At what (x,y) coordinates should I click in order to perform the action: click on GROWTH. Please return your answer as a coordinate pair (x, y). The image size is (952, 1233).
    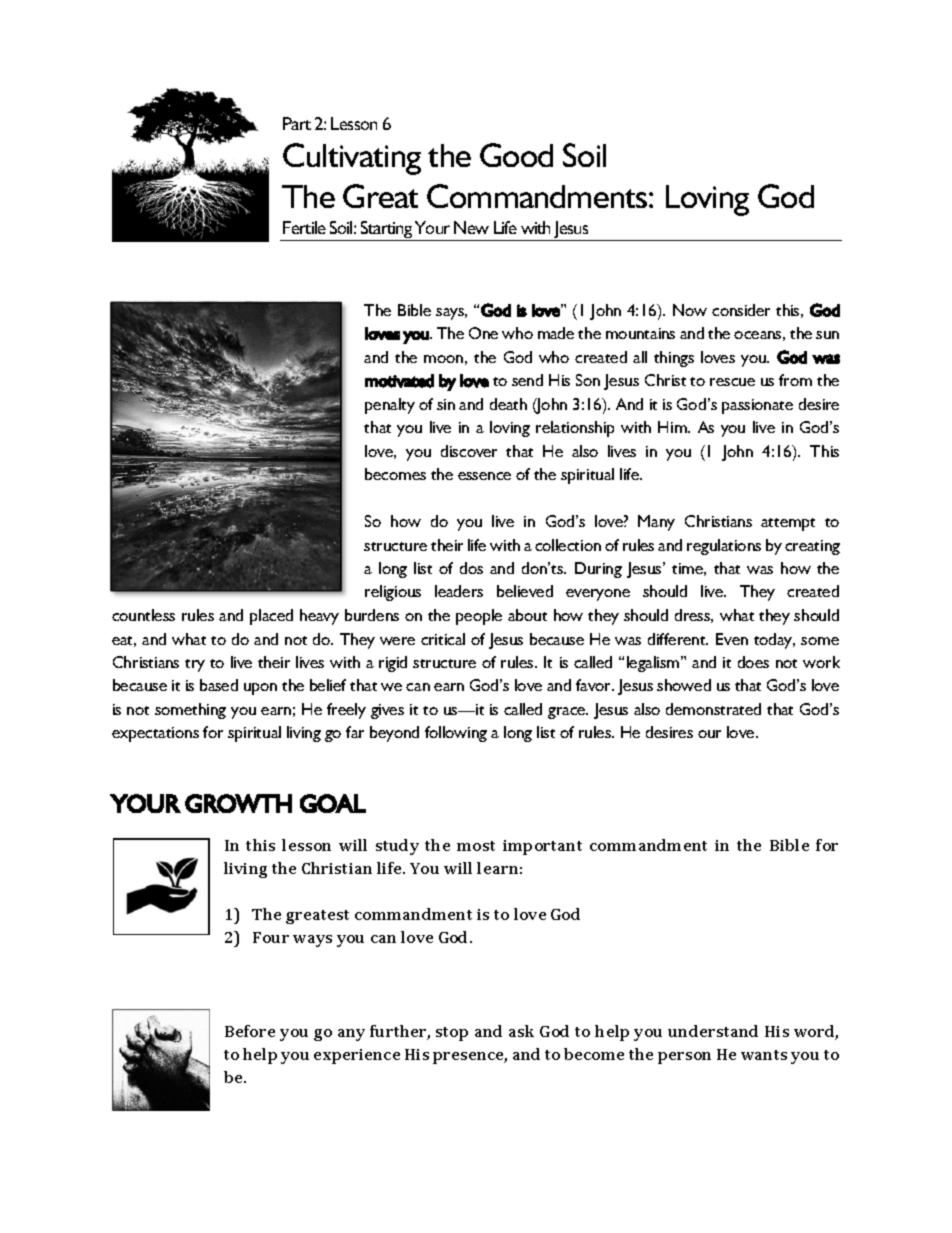
    Looking at the image, I should click on (238, 803).
